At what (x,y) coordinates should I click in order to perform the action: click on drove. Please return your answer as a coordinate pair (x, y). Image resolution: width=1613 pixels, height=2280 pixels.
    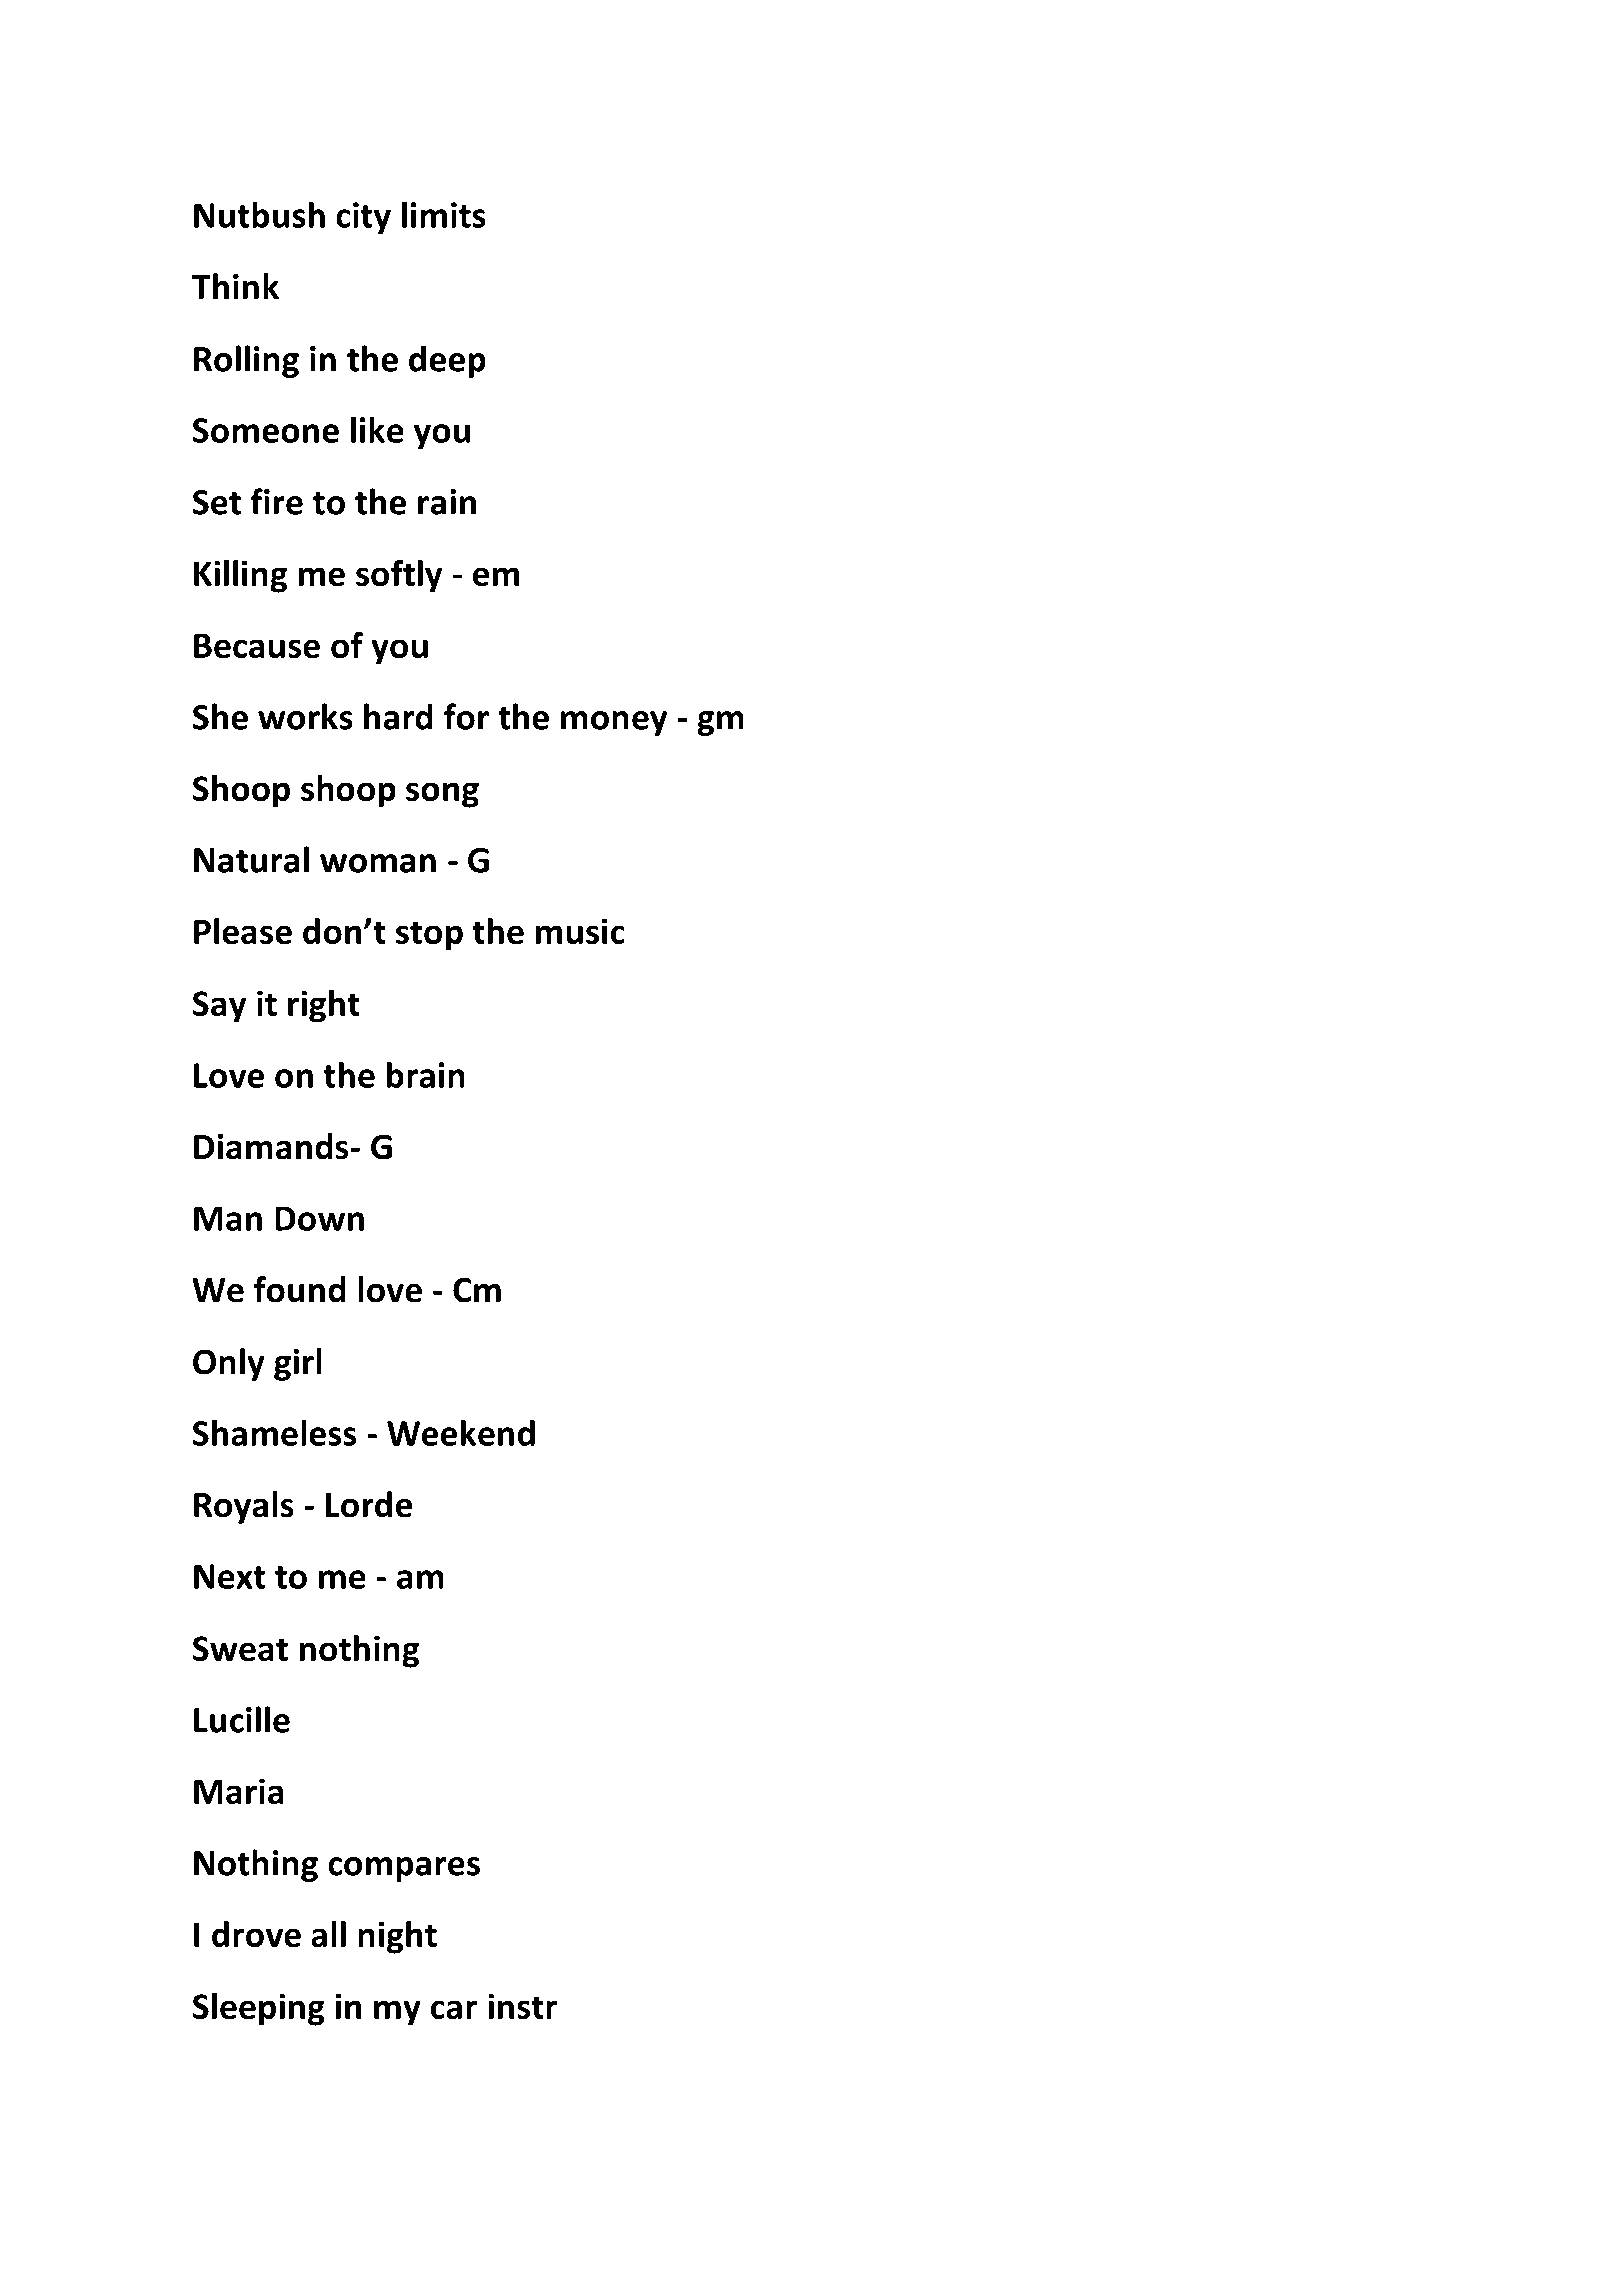
    Looking at the image, I should click on (256, 1934).
